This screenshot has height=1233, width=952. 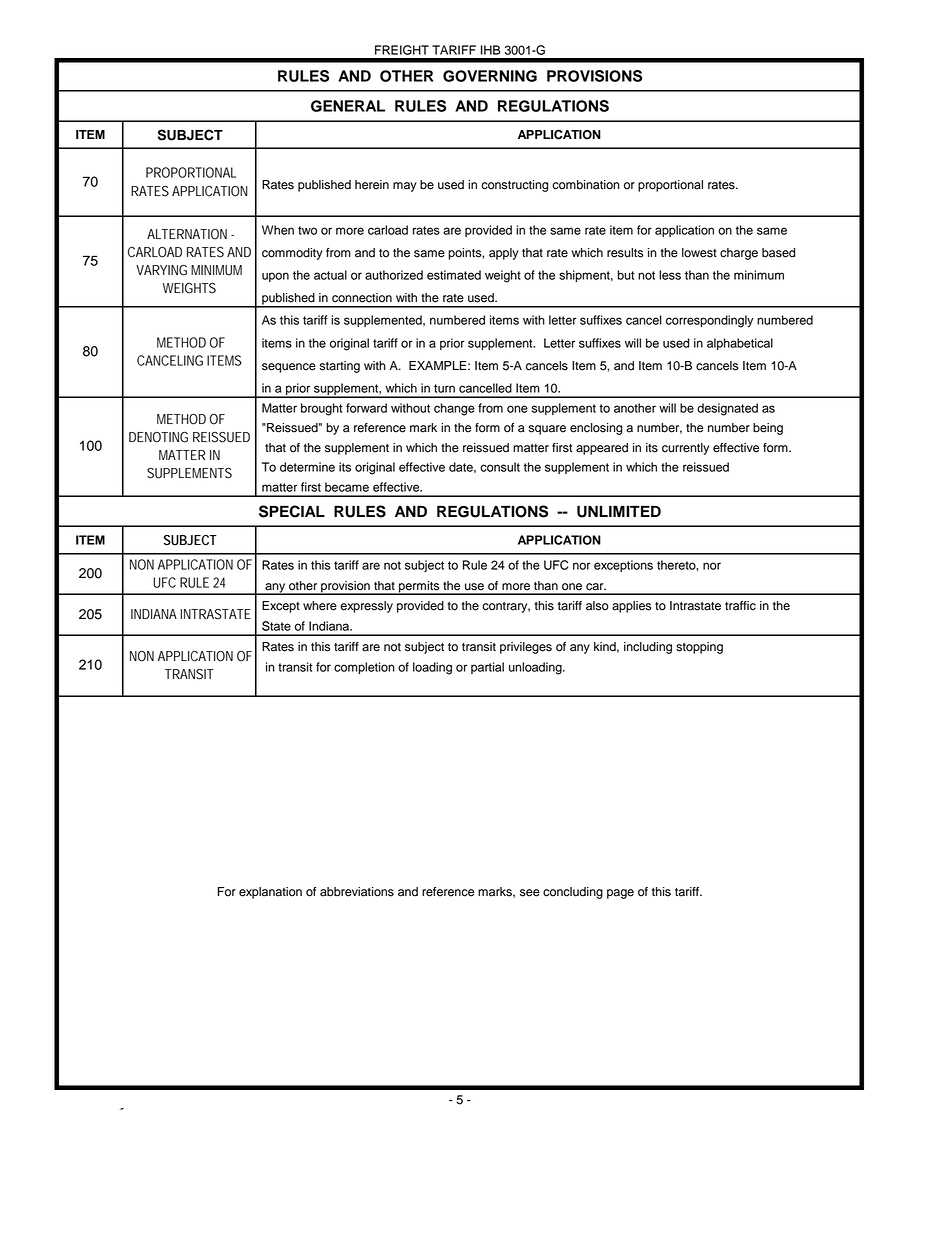 I want to click on traffic, so click(x=740, y=606).
